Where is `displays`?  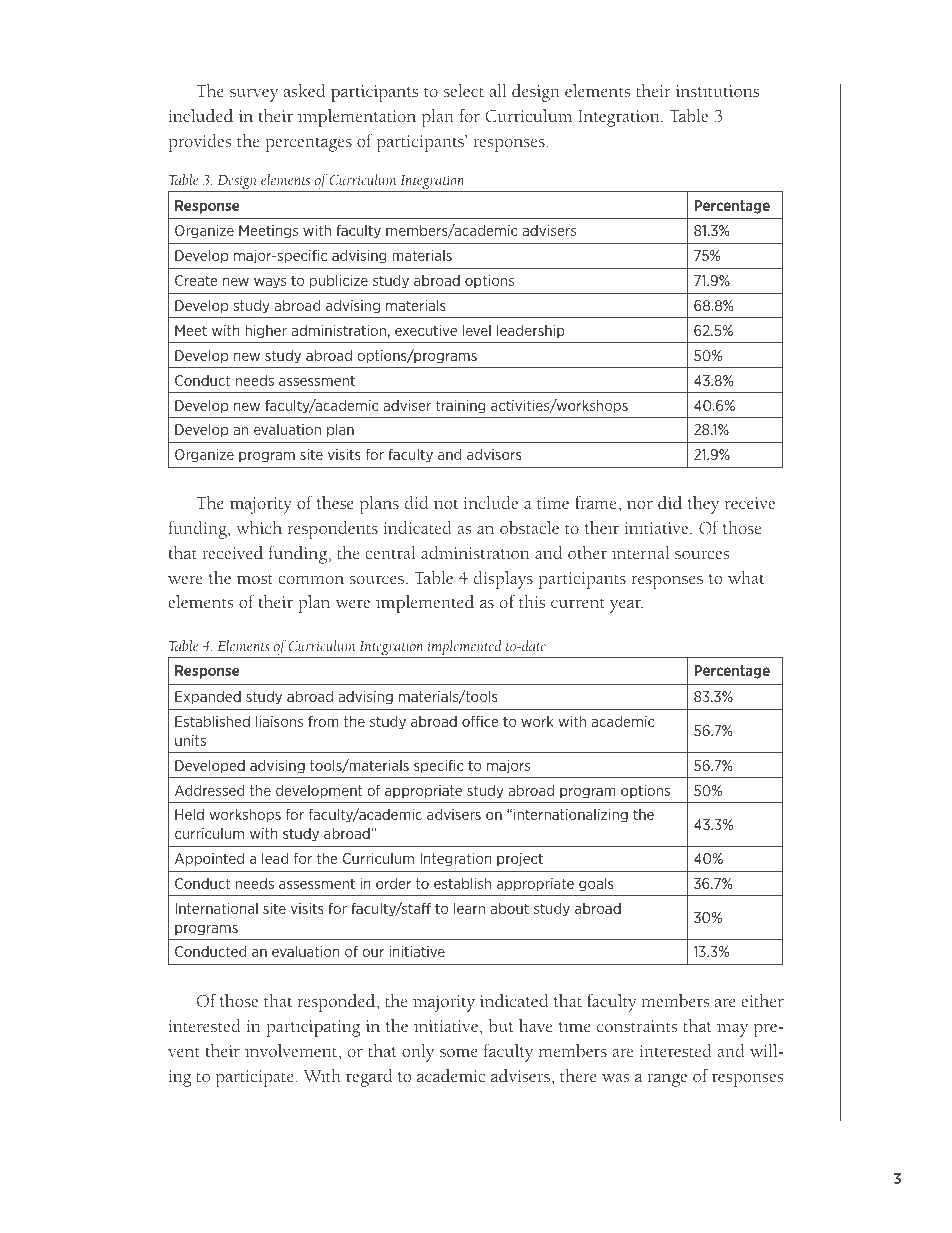 displays is located at coordinates (503, 580).
